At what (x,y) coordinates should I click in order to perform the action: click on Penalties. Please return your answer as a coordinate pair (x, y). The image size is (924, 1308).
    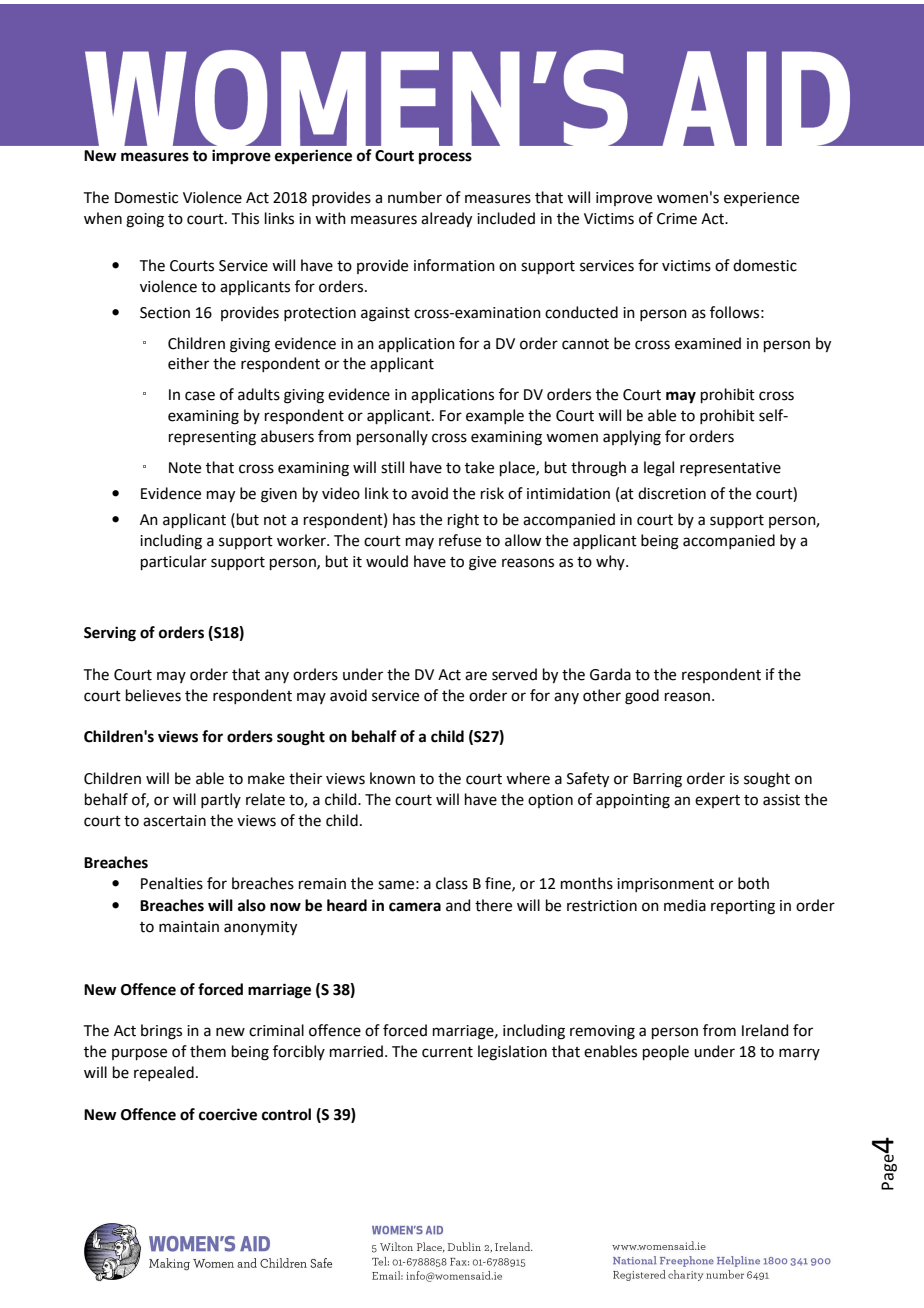
    Looking at the image, I should click on (172, 883).
